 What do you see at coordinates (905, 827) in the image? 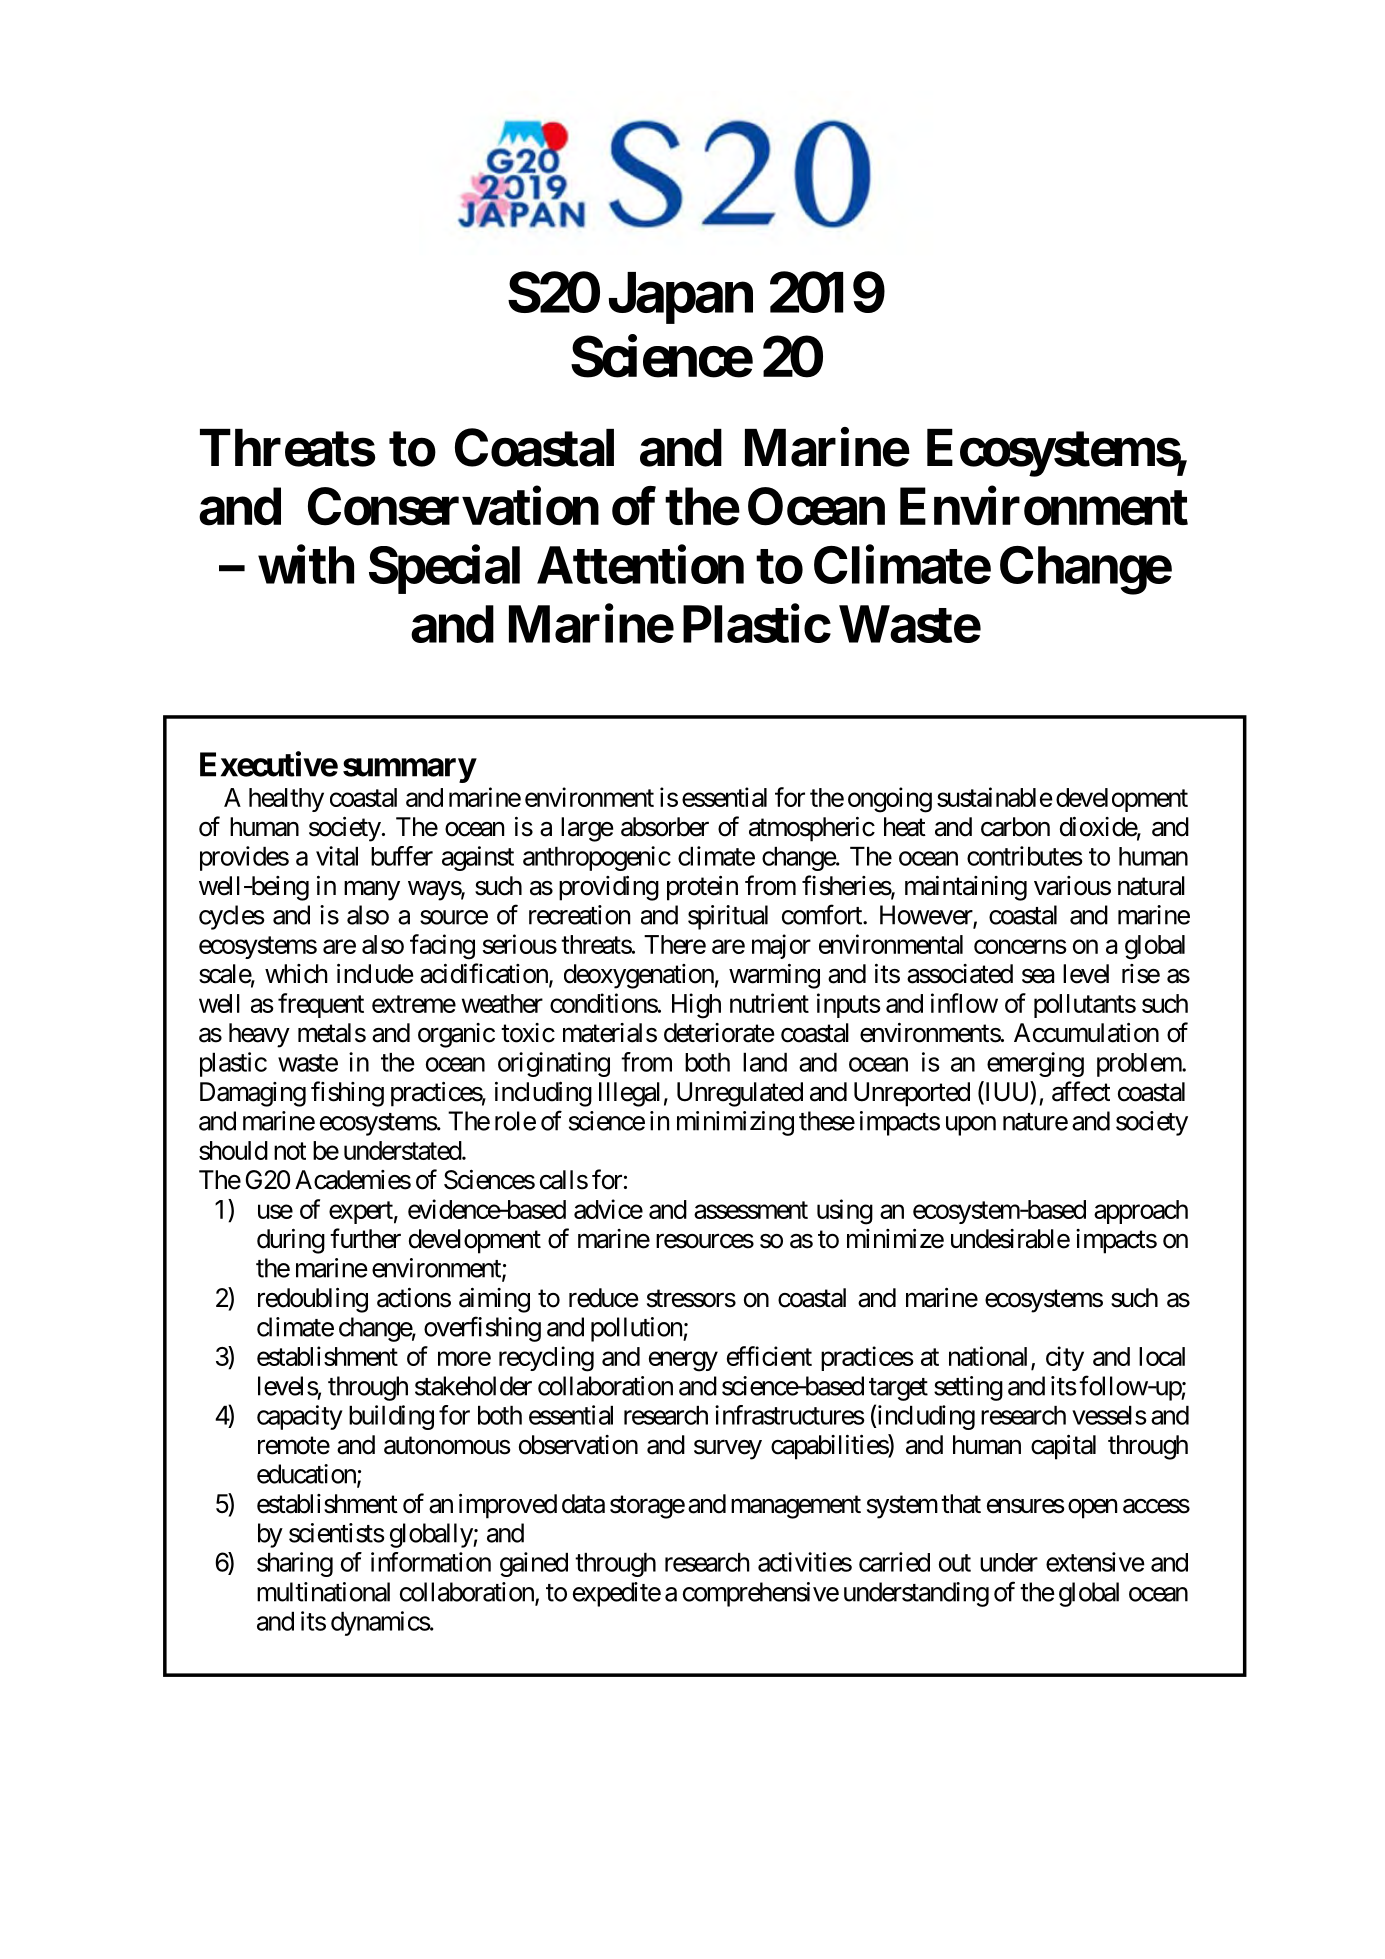
I see `heat` at bounding box center [905, 827].
